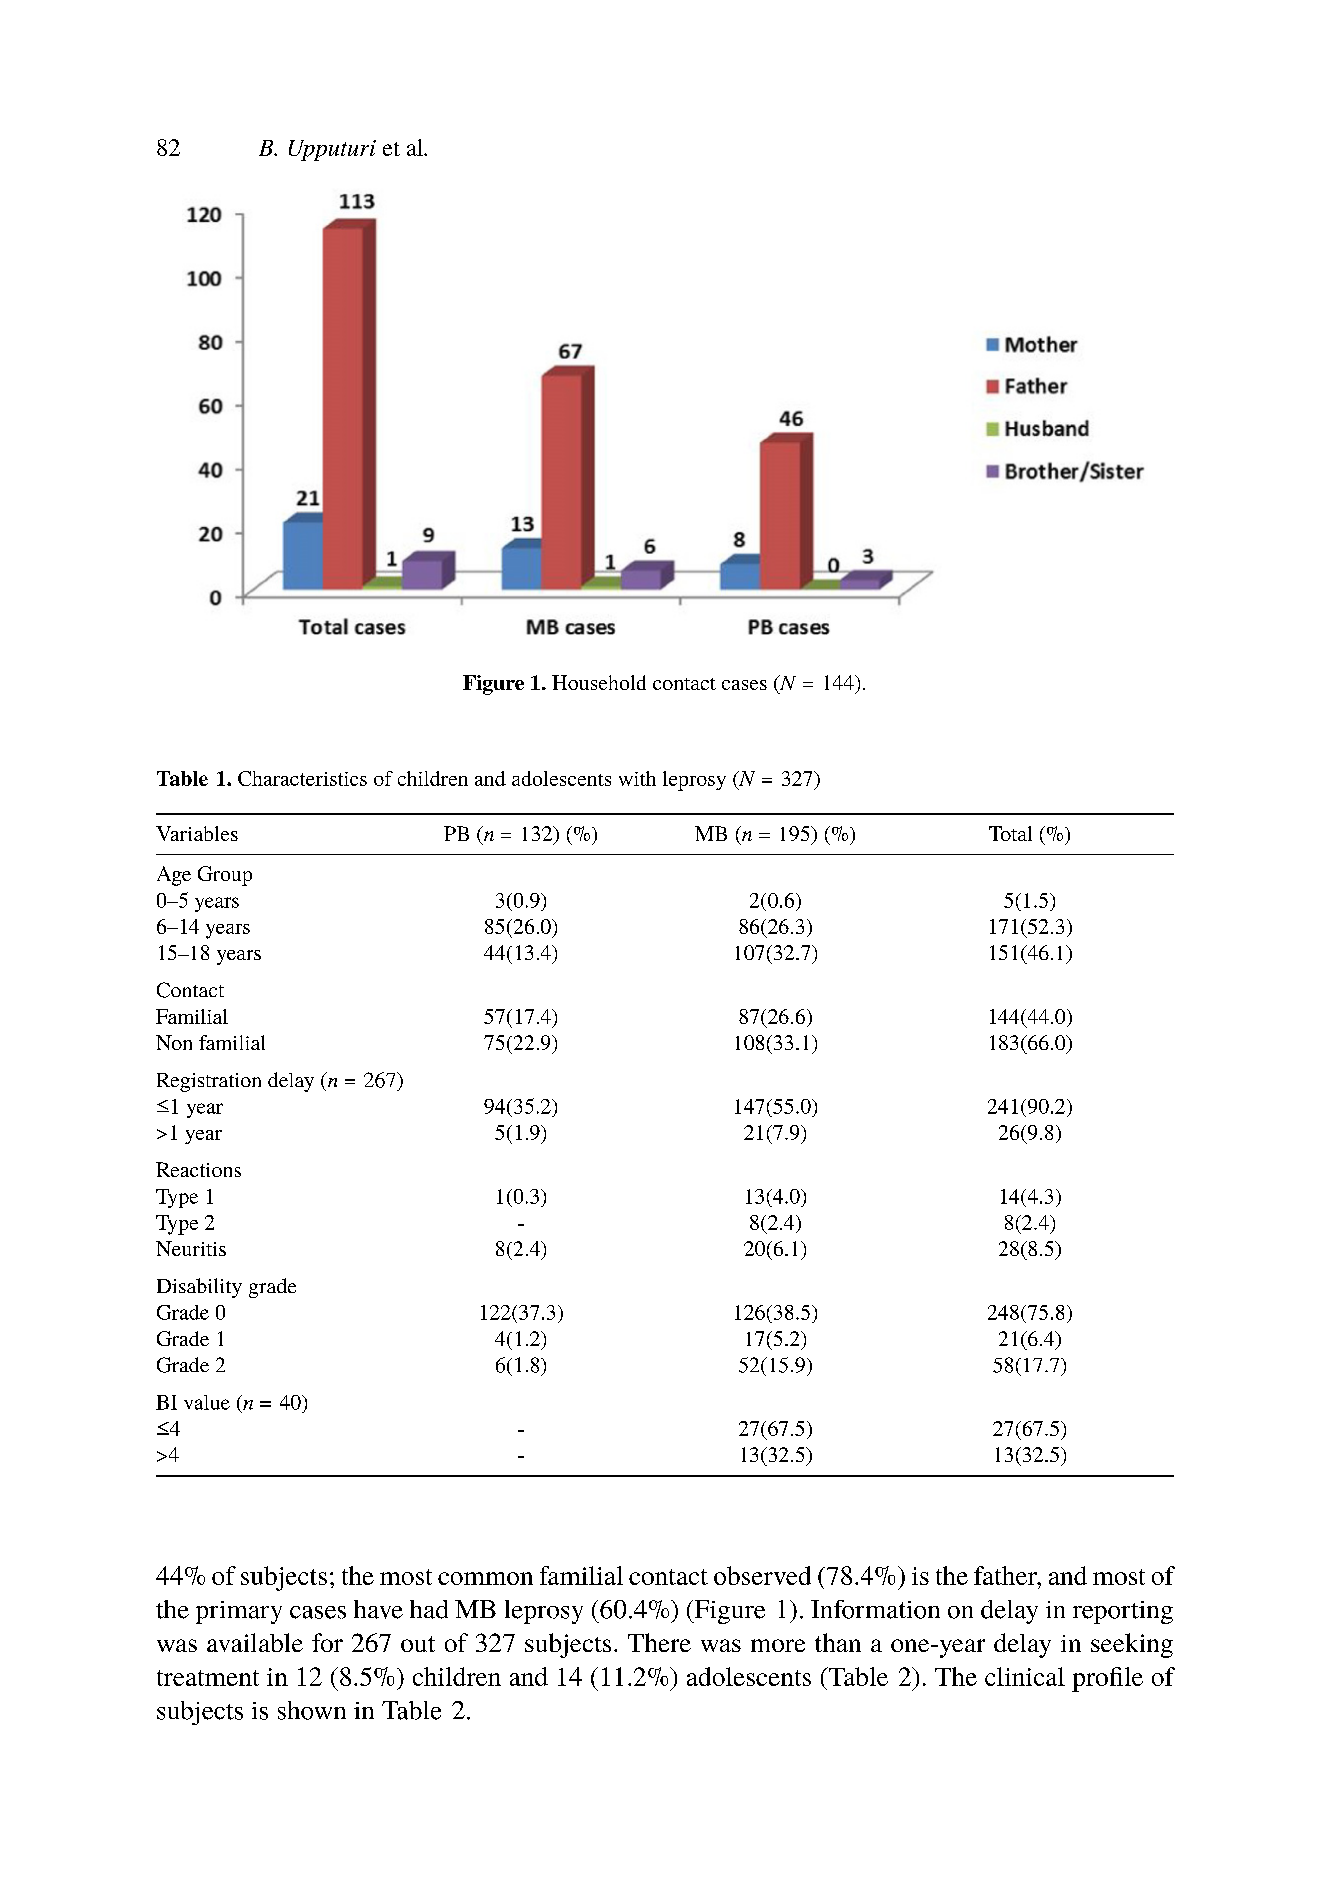  Describe the element at coordinates (312, 1710) in the page. I see `shown` at that location.
